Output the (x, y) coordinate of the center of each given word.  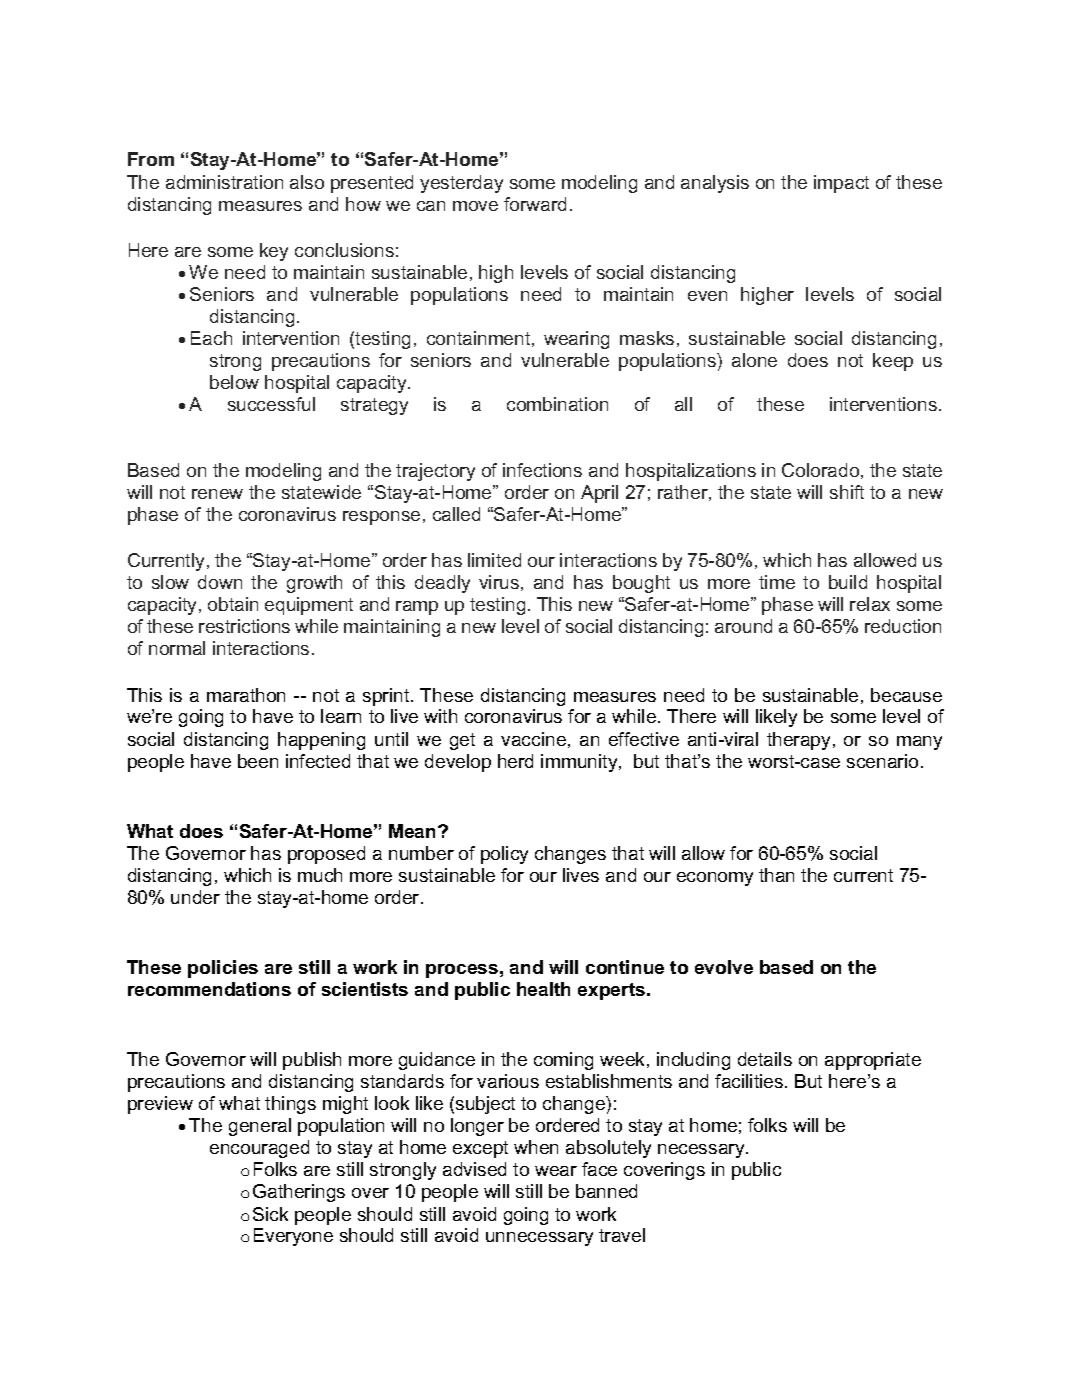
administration (224, 182)
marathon (246, 695)
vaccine (533, 739)
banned (606, 1191)
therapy (798, 741)
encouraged (259, 1149)
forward (535, 204)
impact (841, 184)
